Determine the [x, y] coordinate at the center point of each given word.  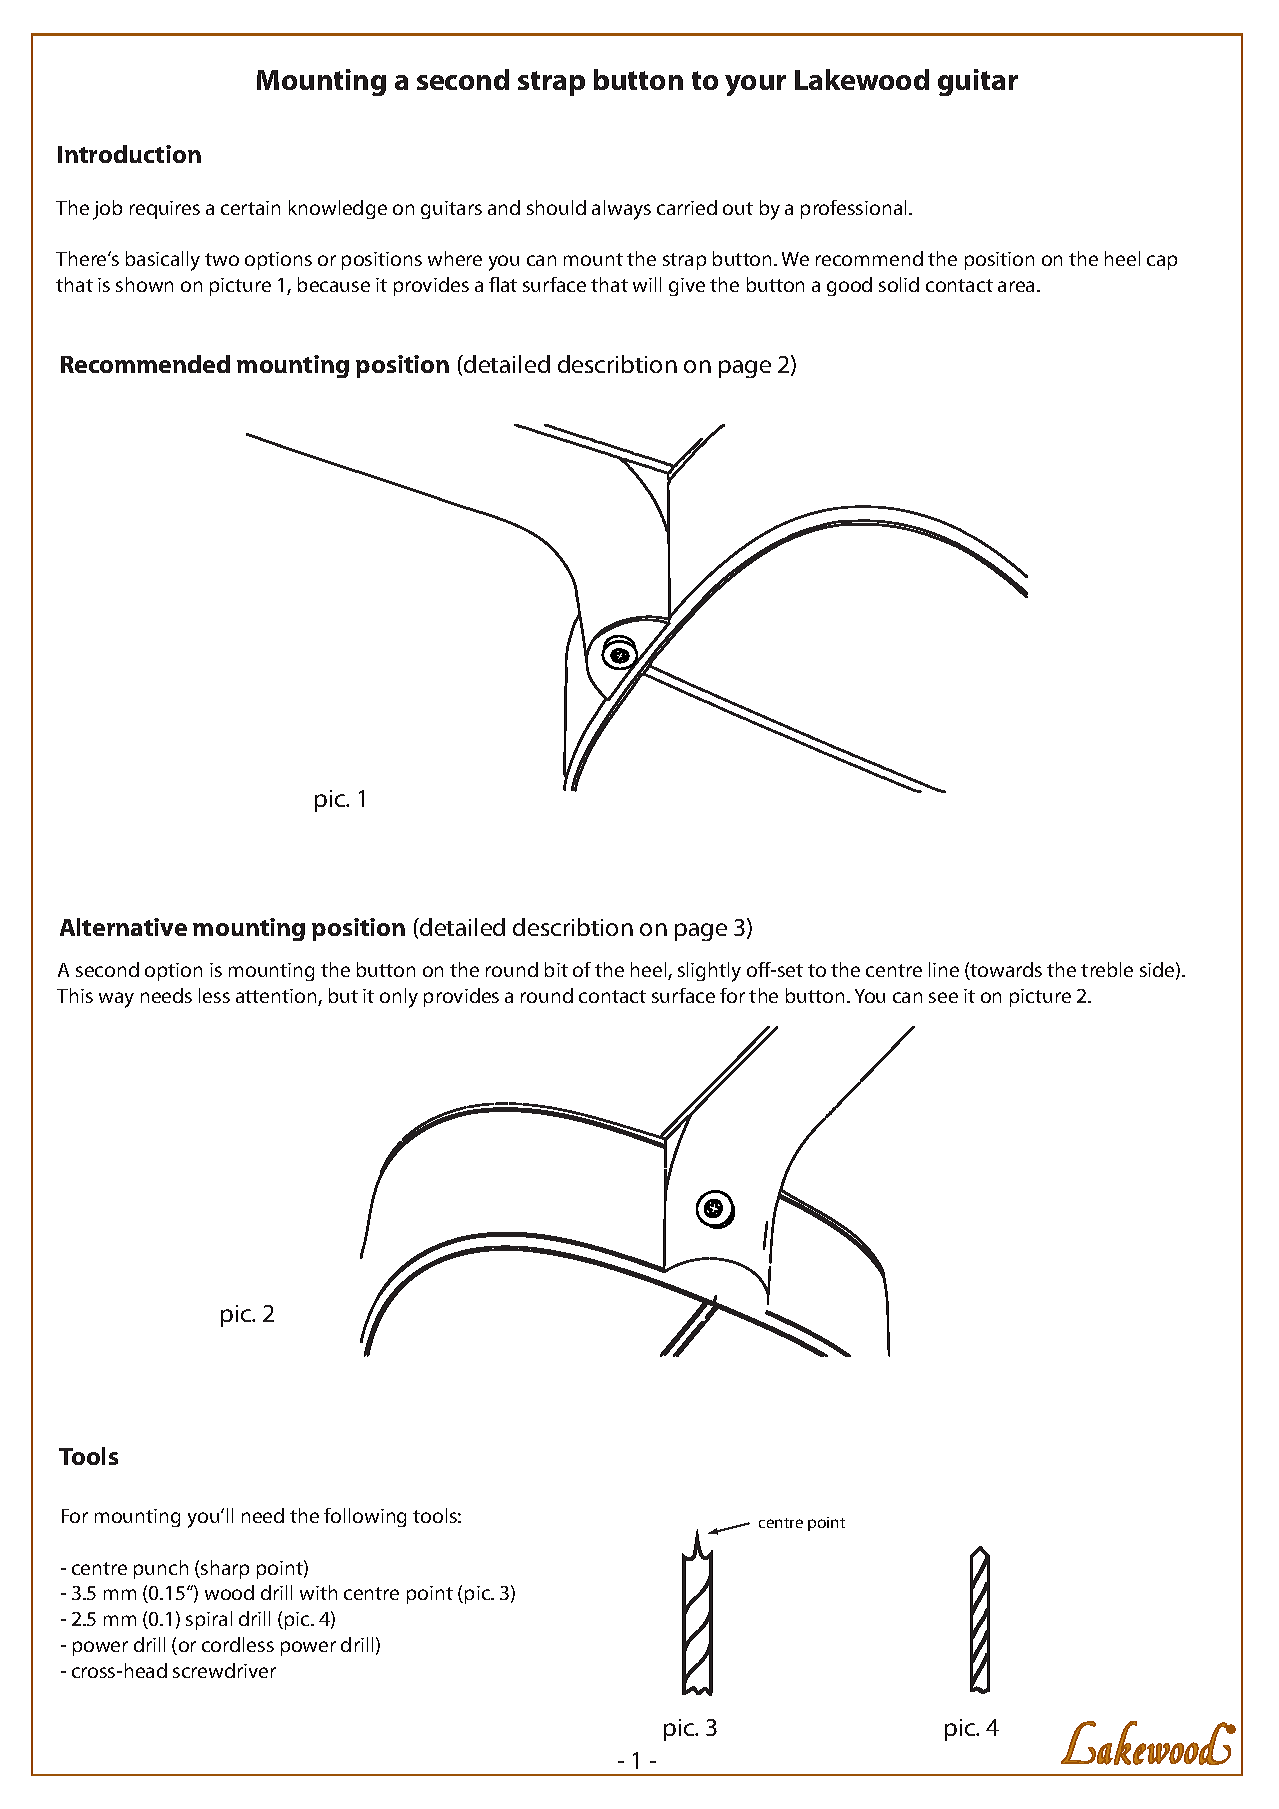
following [365, 1517]
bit [556, 969]
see [943, 997]
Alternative [123, 927]
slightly [709, 972]
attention [277, 997]
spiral [209, 1620]
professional [855, 209]
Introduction [129, 154]
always [621, 210]
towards [1005, 971]
